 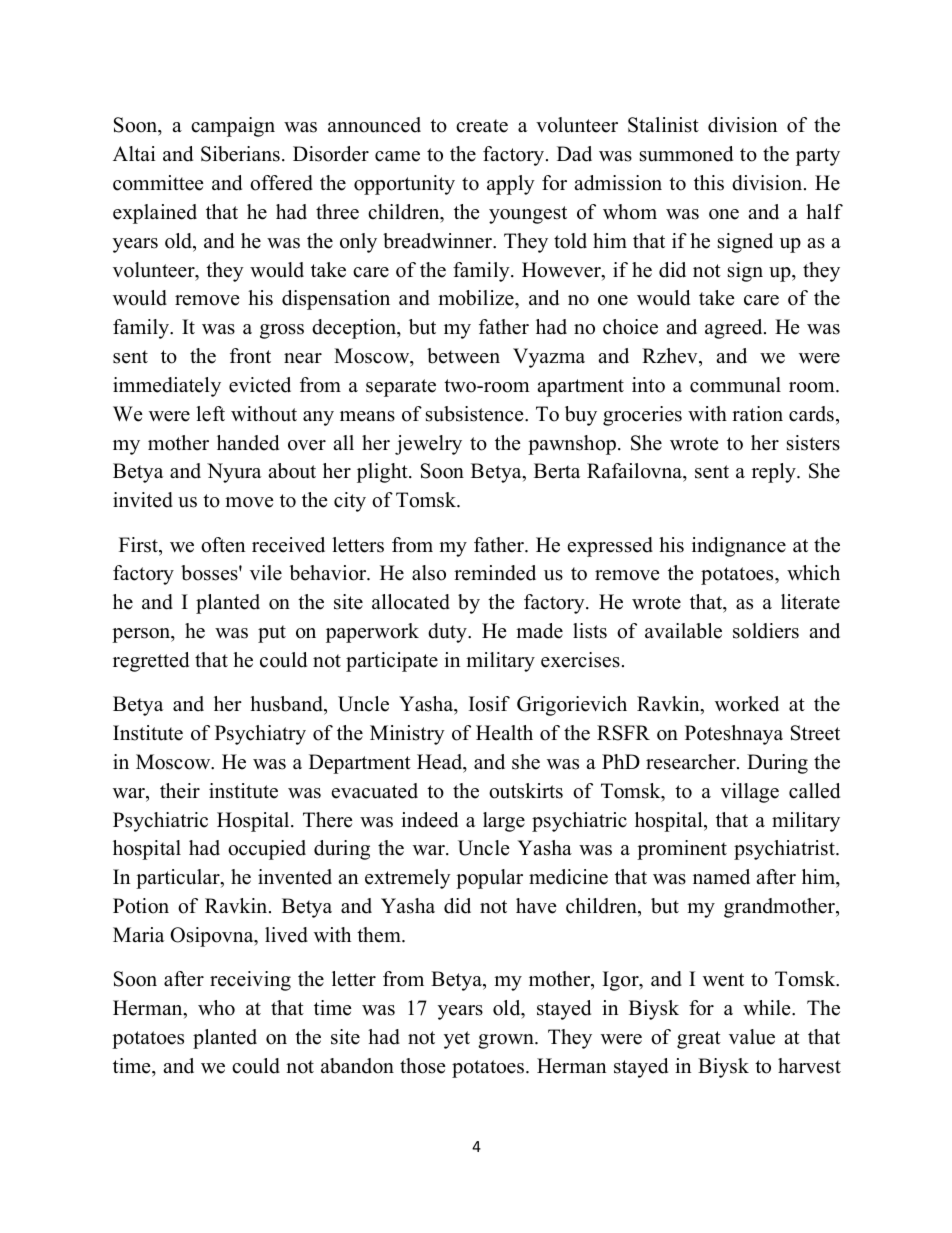 I want to click on reminded, so click(x=495, y=573).
